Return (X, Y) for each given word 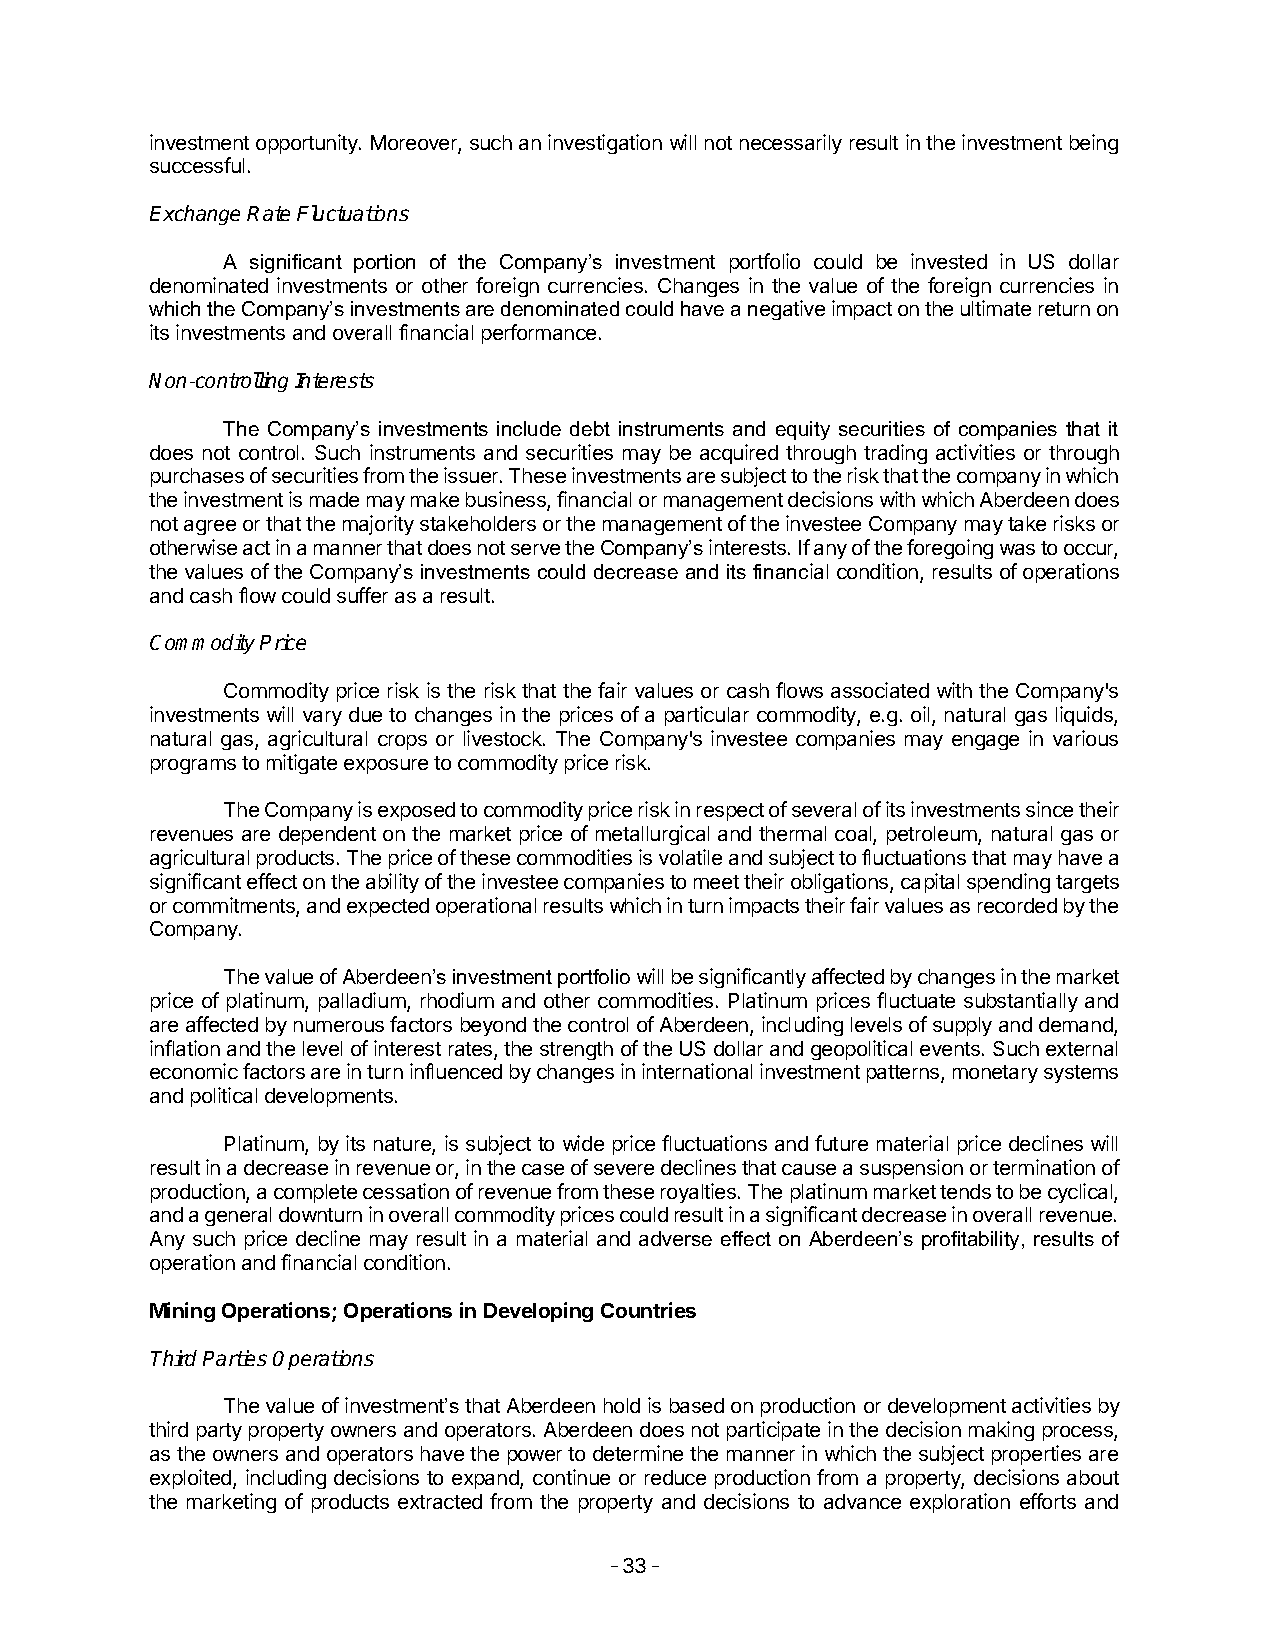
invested (949, 261)
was (1017, 549)
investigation (605, 144)
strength (576, 1050)
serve (535, 549)
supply (962, 1026)
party (219, 1432)
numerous (339, 1026)
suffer (362, 595)
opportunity (308, 144)
